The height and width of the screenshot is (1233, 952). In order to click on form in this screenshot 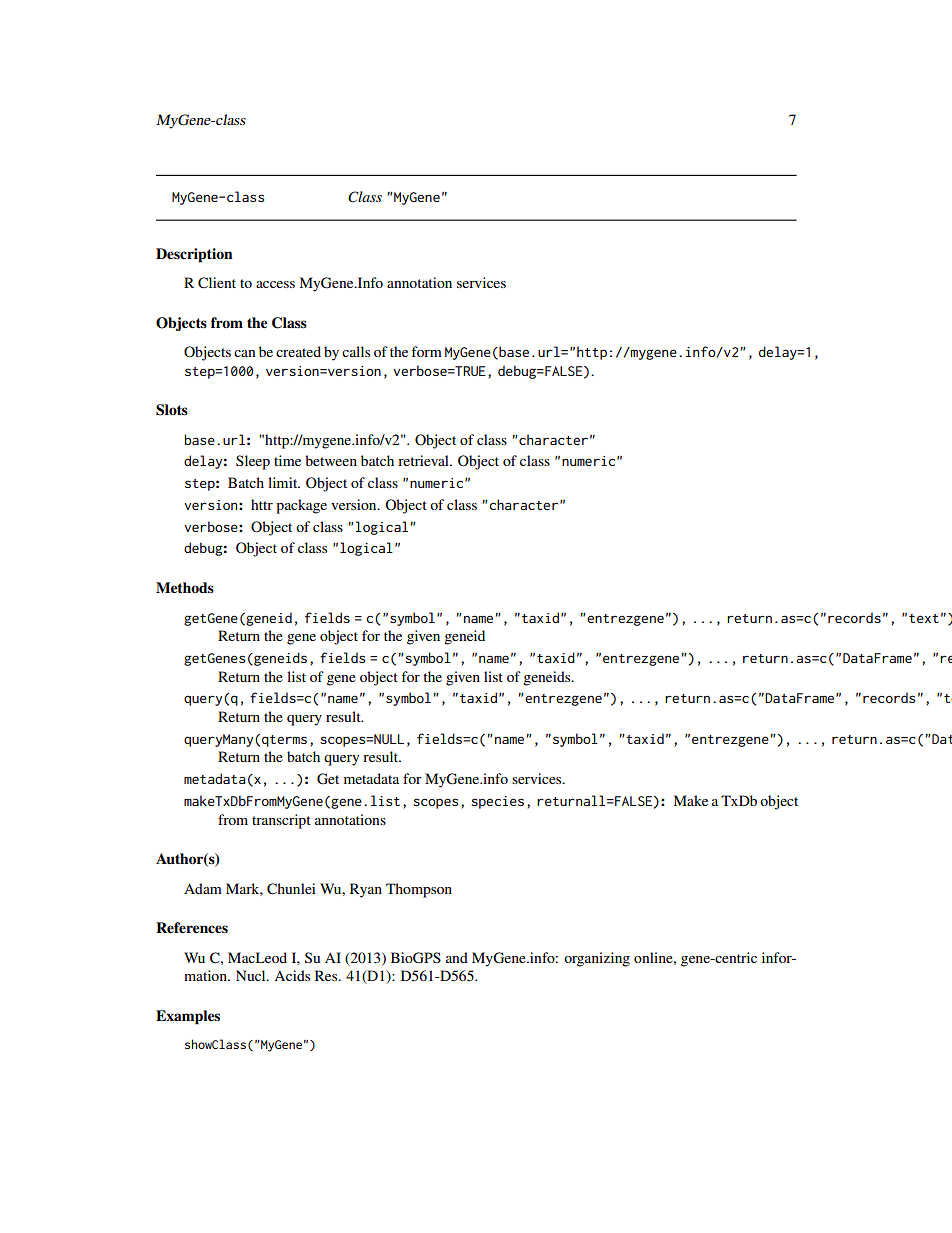, I will do `click(426, 351)`.
